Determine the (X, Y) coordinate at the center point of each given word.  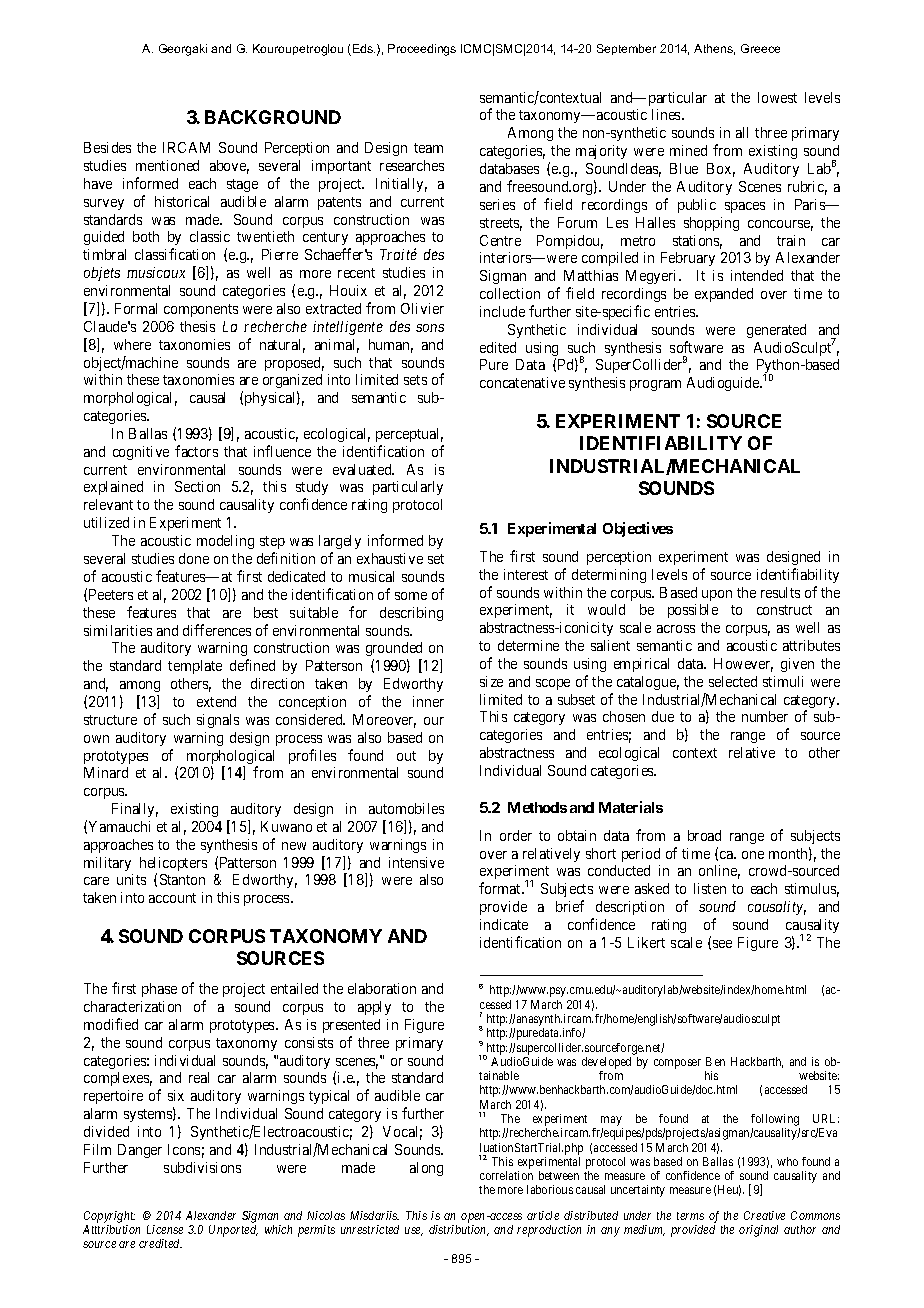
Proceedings (422, 50)
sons (430, 328)
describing (411, 614)
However (743, 665)
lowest (777, 97)
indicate (504, 924)
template (195, 667)
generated (776, 331)
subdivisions (202, 1167)
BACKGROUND (273, 117)
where (132, 344)
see (722, 944)
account (172, 898)
